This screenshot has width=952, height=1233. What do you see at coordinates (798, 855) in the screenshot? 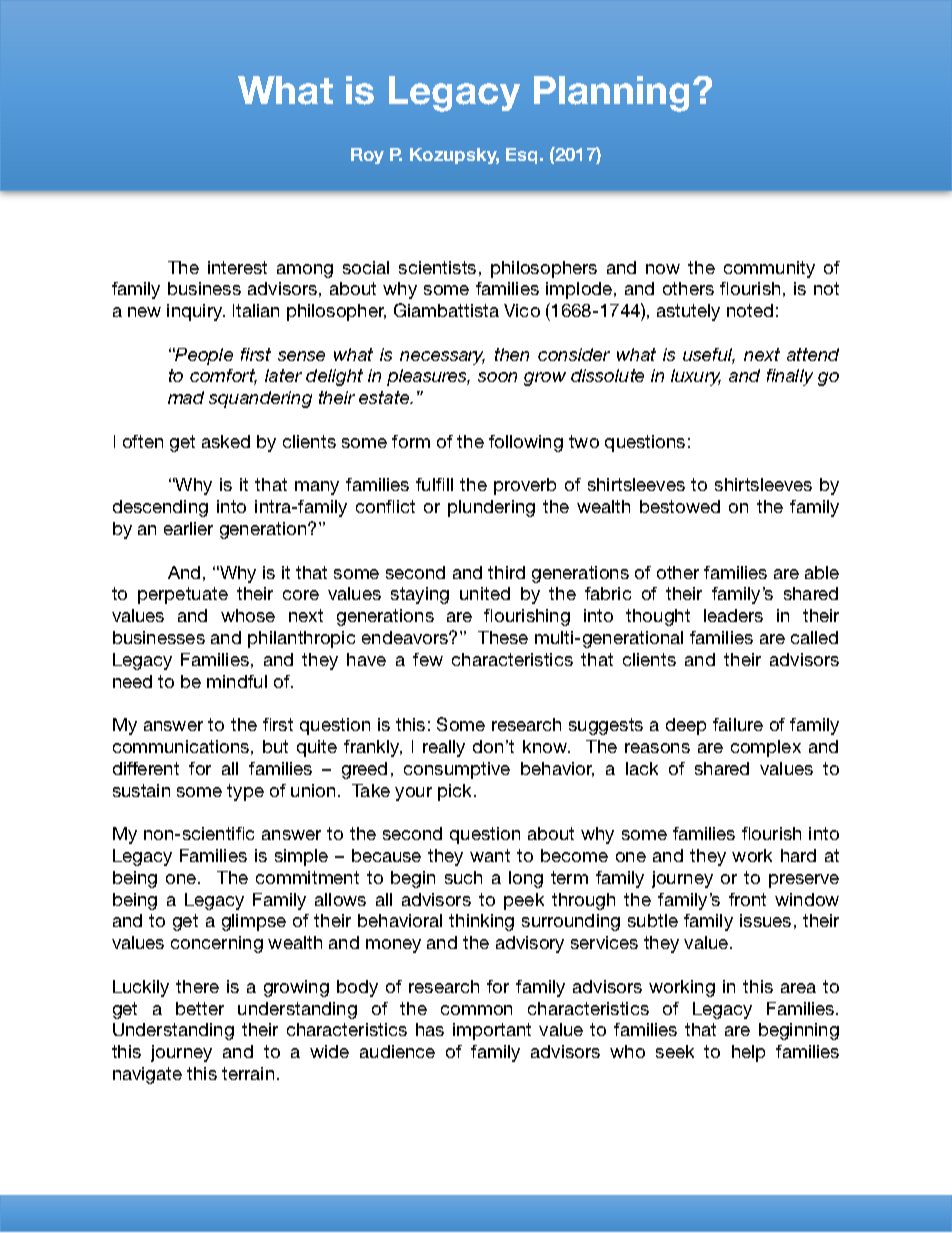
I see `hard` at bounding box center [798, 855].
